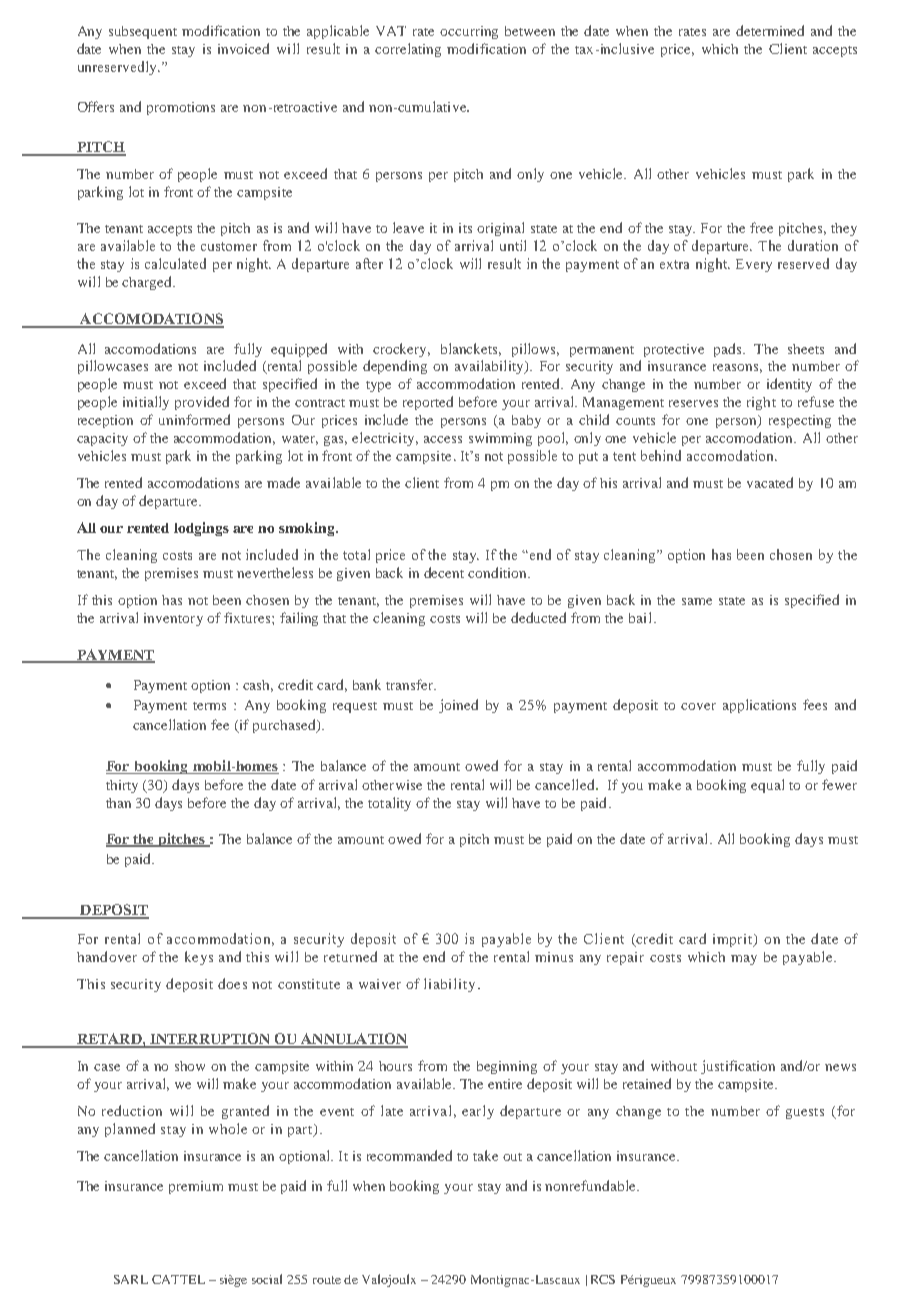 Image resolution: width=924 pixels, height=1308 pixels. Describe the element at coordinates (469, 32) in the screenshot. I see `occurring` at that location.
